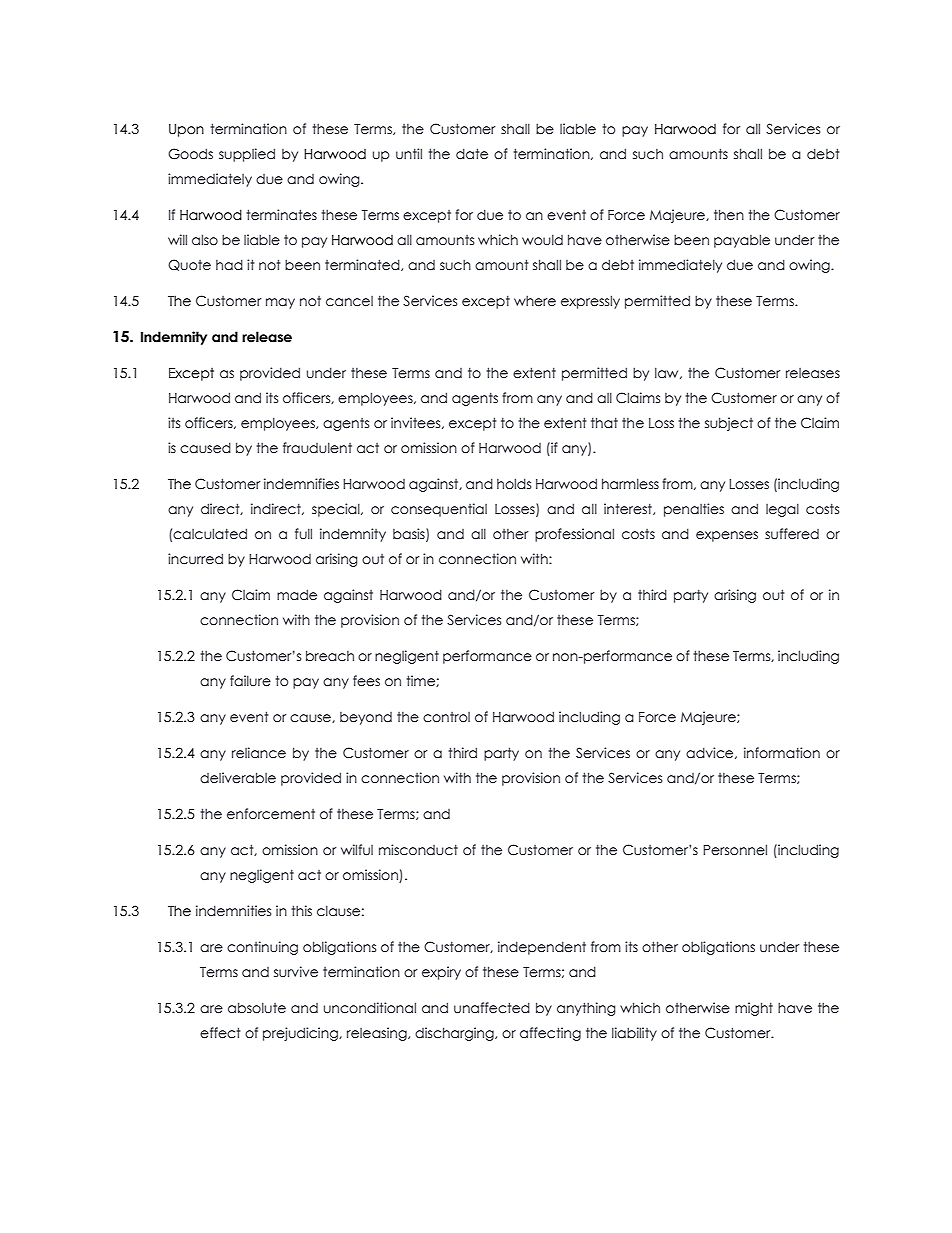 This page has height=1233, width=952. I want to click on expenses, so click(727, 536).
